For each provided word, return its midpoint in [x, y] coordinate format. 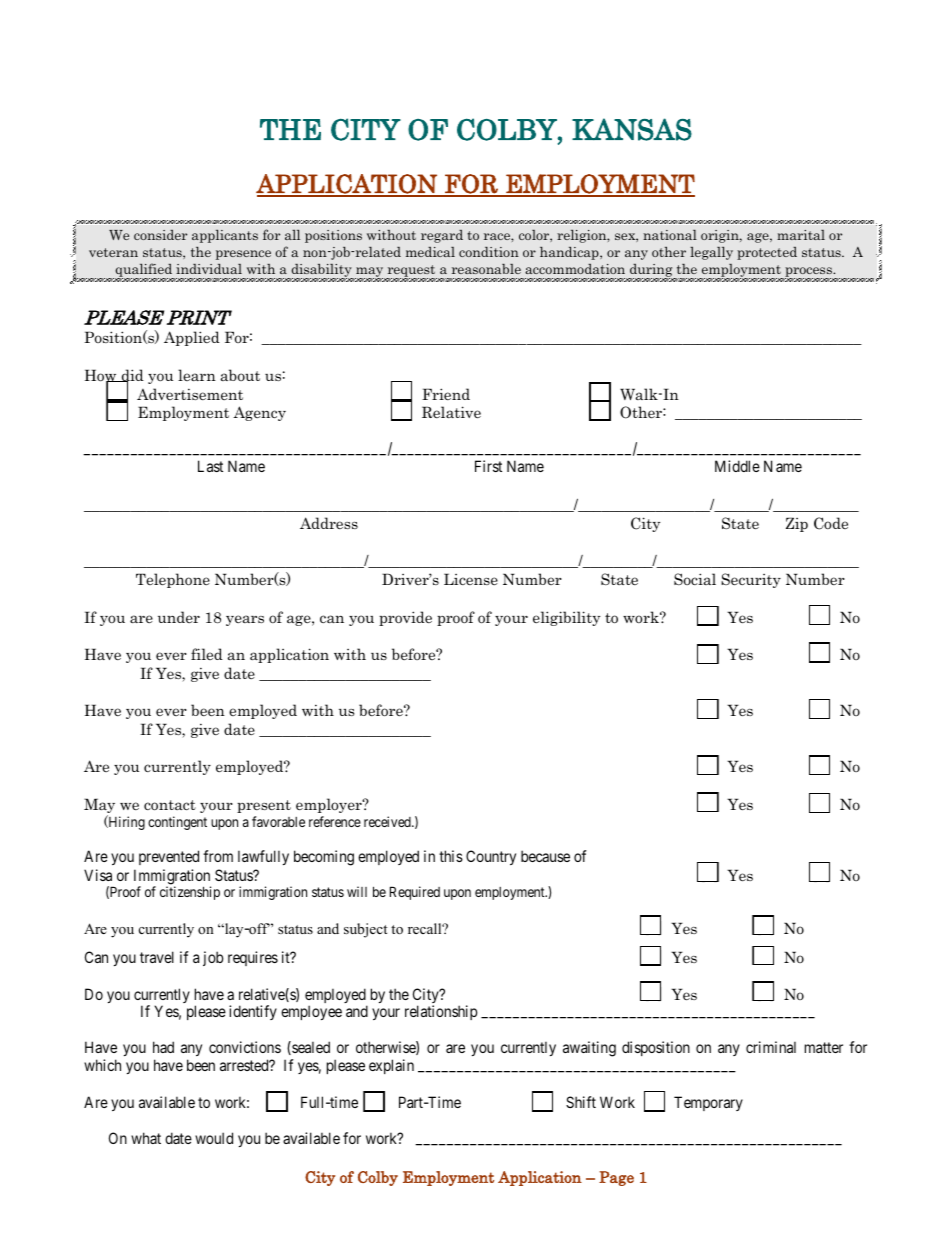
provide [405, 618]
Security [751, 580]
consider [160, 235]
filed [207, 654]
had [163, 1047]
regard [442, 236]
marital [801, 235]
